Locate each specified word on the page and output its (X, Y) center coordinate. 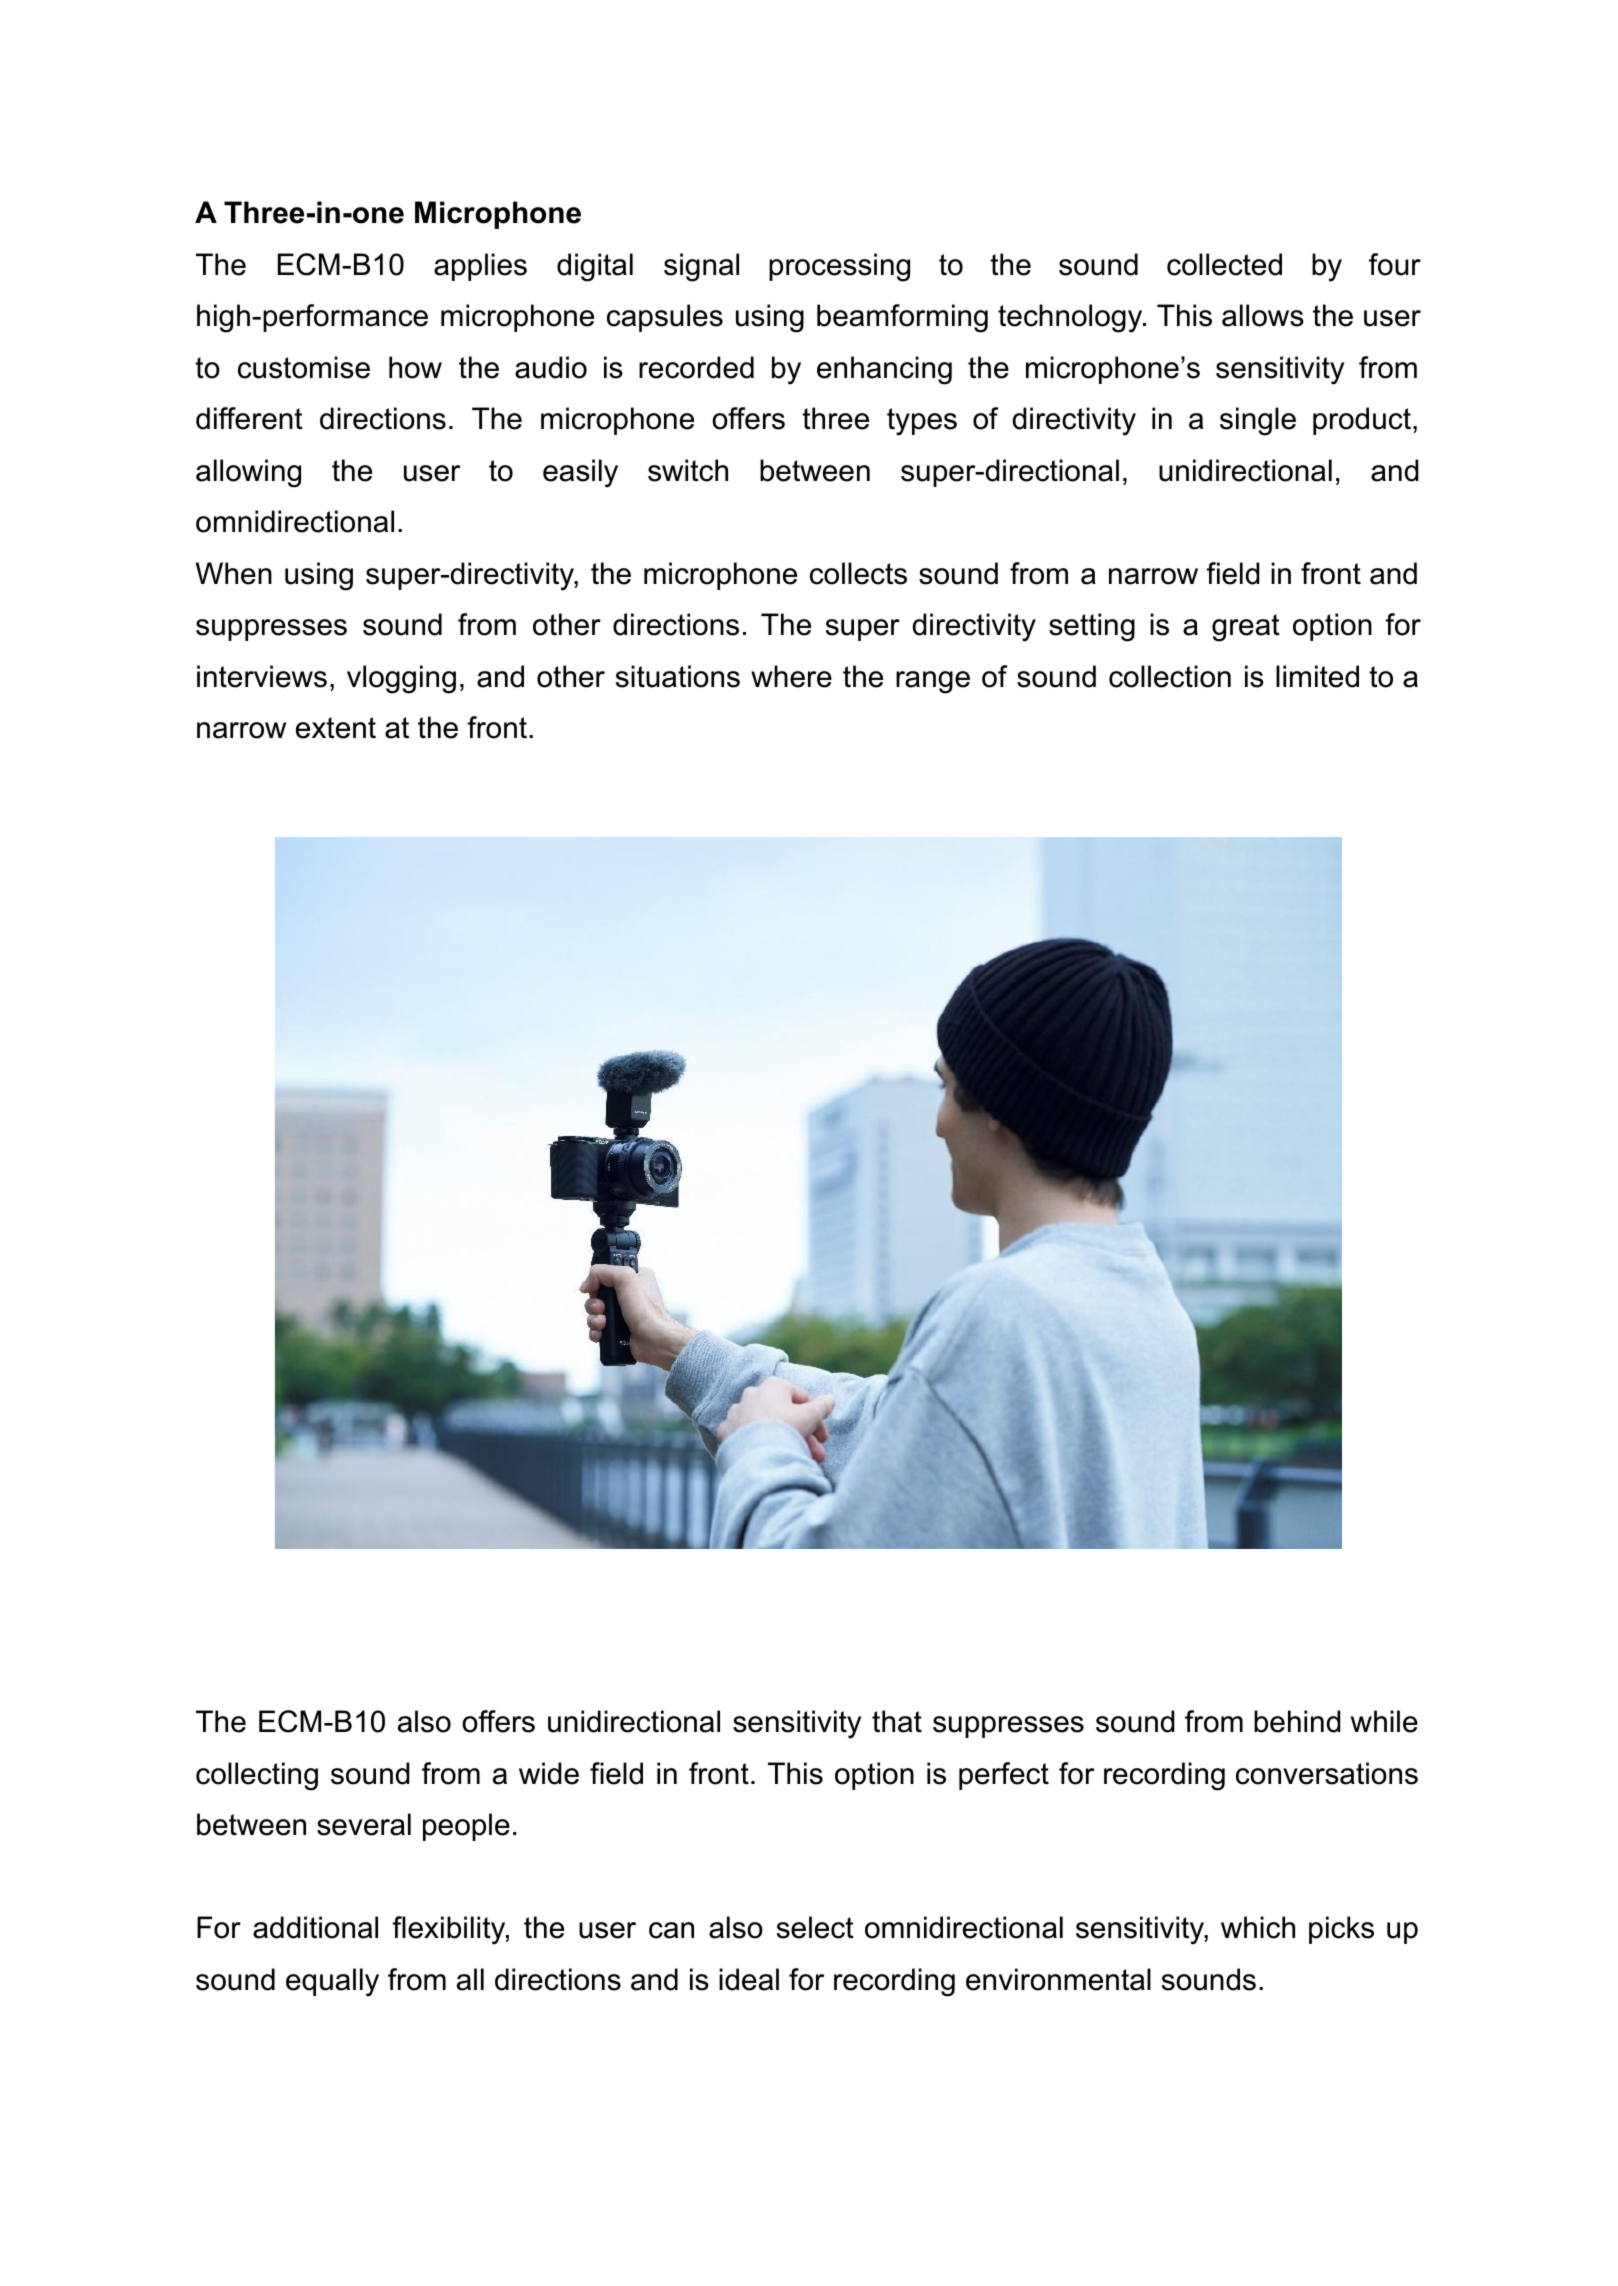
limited (1317, 676)
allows (1263, 315)
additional (315, 1927)
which (1258, 1927)
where (791, 676)
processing (839, 267)
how (415, 367)
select (815, 1927)
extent (336, 728)
